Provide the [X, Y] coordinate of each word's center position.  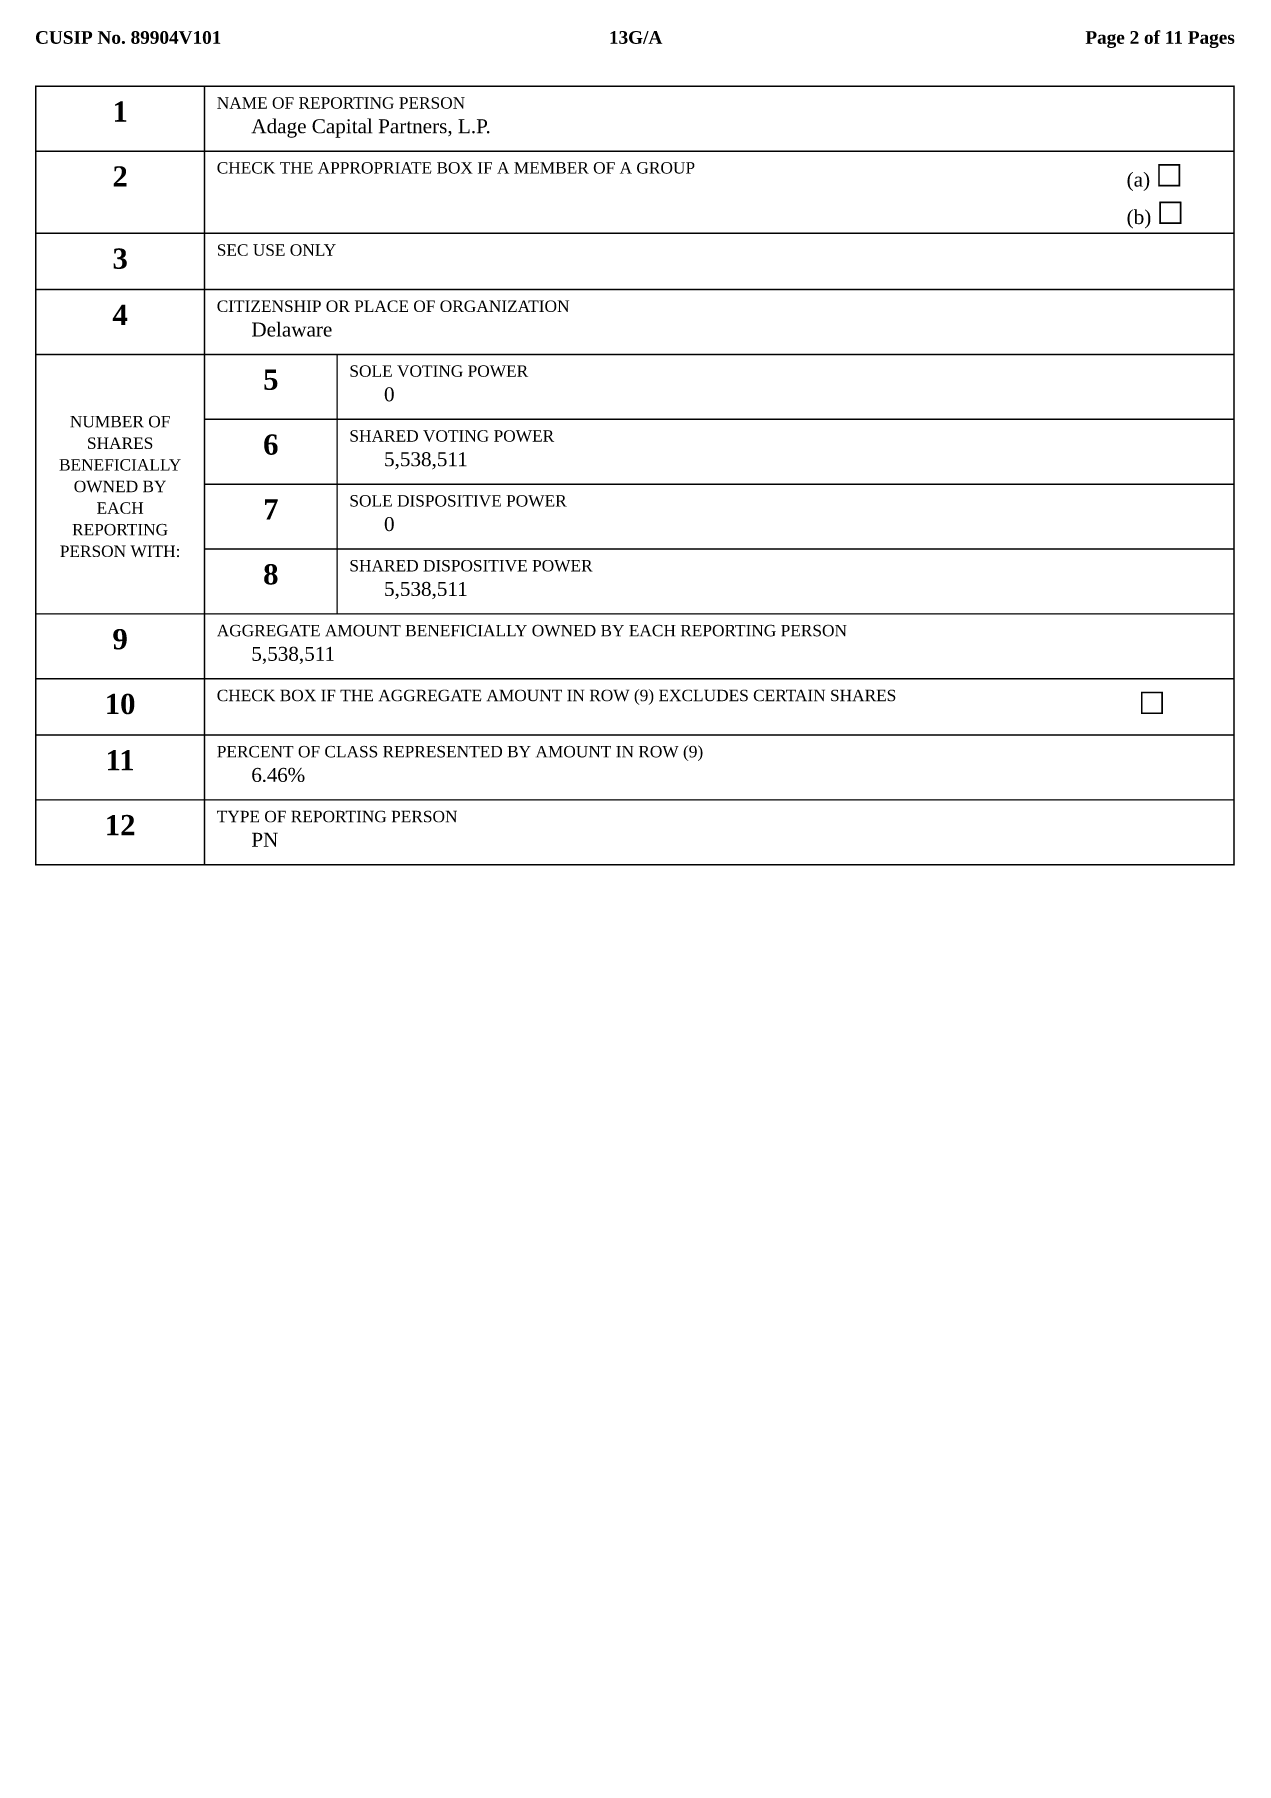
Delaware [292, 329]
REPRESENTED [442, 751]
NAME [242, 103]
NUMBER [107, 422]
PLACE [381, 306]
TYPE [238, 816]
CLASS [351, 751]
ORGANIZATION [504, 306]
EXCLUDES [703, 695]
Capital [342, 128]
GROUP [666, 168]
